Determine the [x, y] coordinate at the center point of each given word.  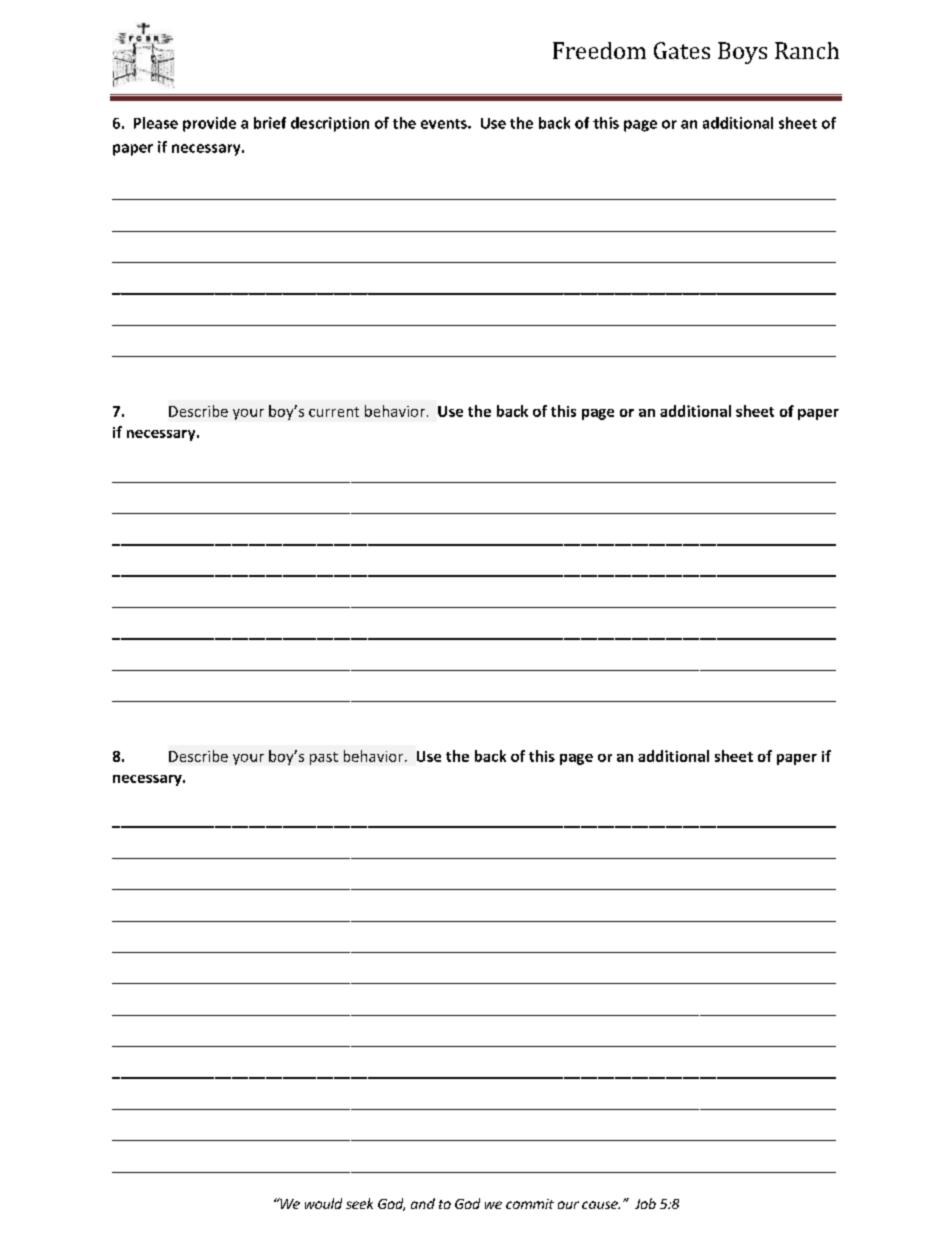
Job [645, 1203]
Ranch [807, 50]
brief [270, 123]
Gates [682, 50]
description [330, 124]
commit [530, 1204]
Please [156, 123]
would [323, 1203]
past [324, 758]
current [334, 412]
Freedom [599, 50]
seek [359, 1203]
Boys [742, 53]
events [445, 124]
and [423, 1203]
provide [209, 124]
